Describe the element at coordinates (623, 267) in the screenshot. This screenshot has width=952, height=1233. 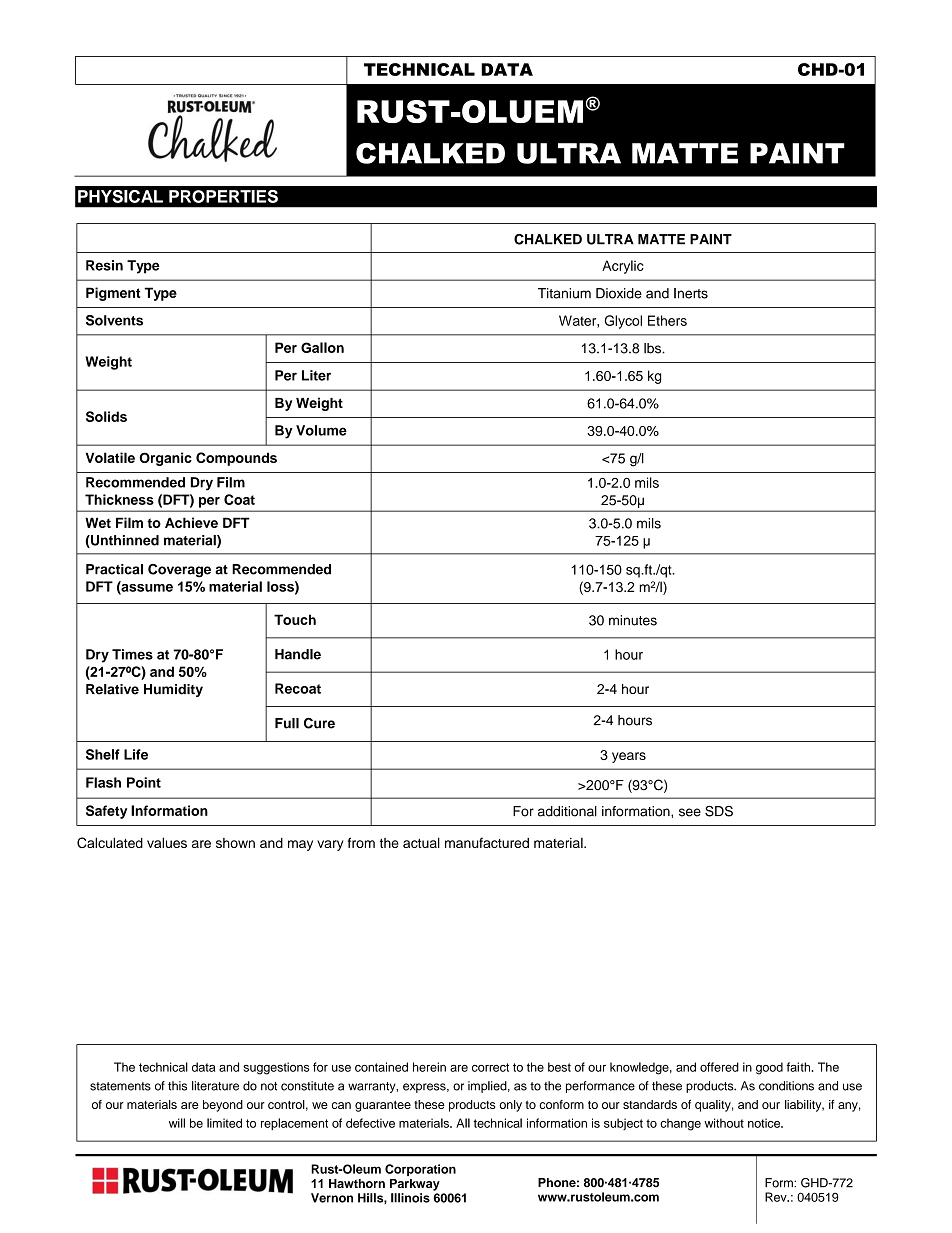
I see `Acrylic` at that location.
